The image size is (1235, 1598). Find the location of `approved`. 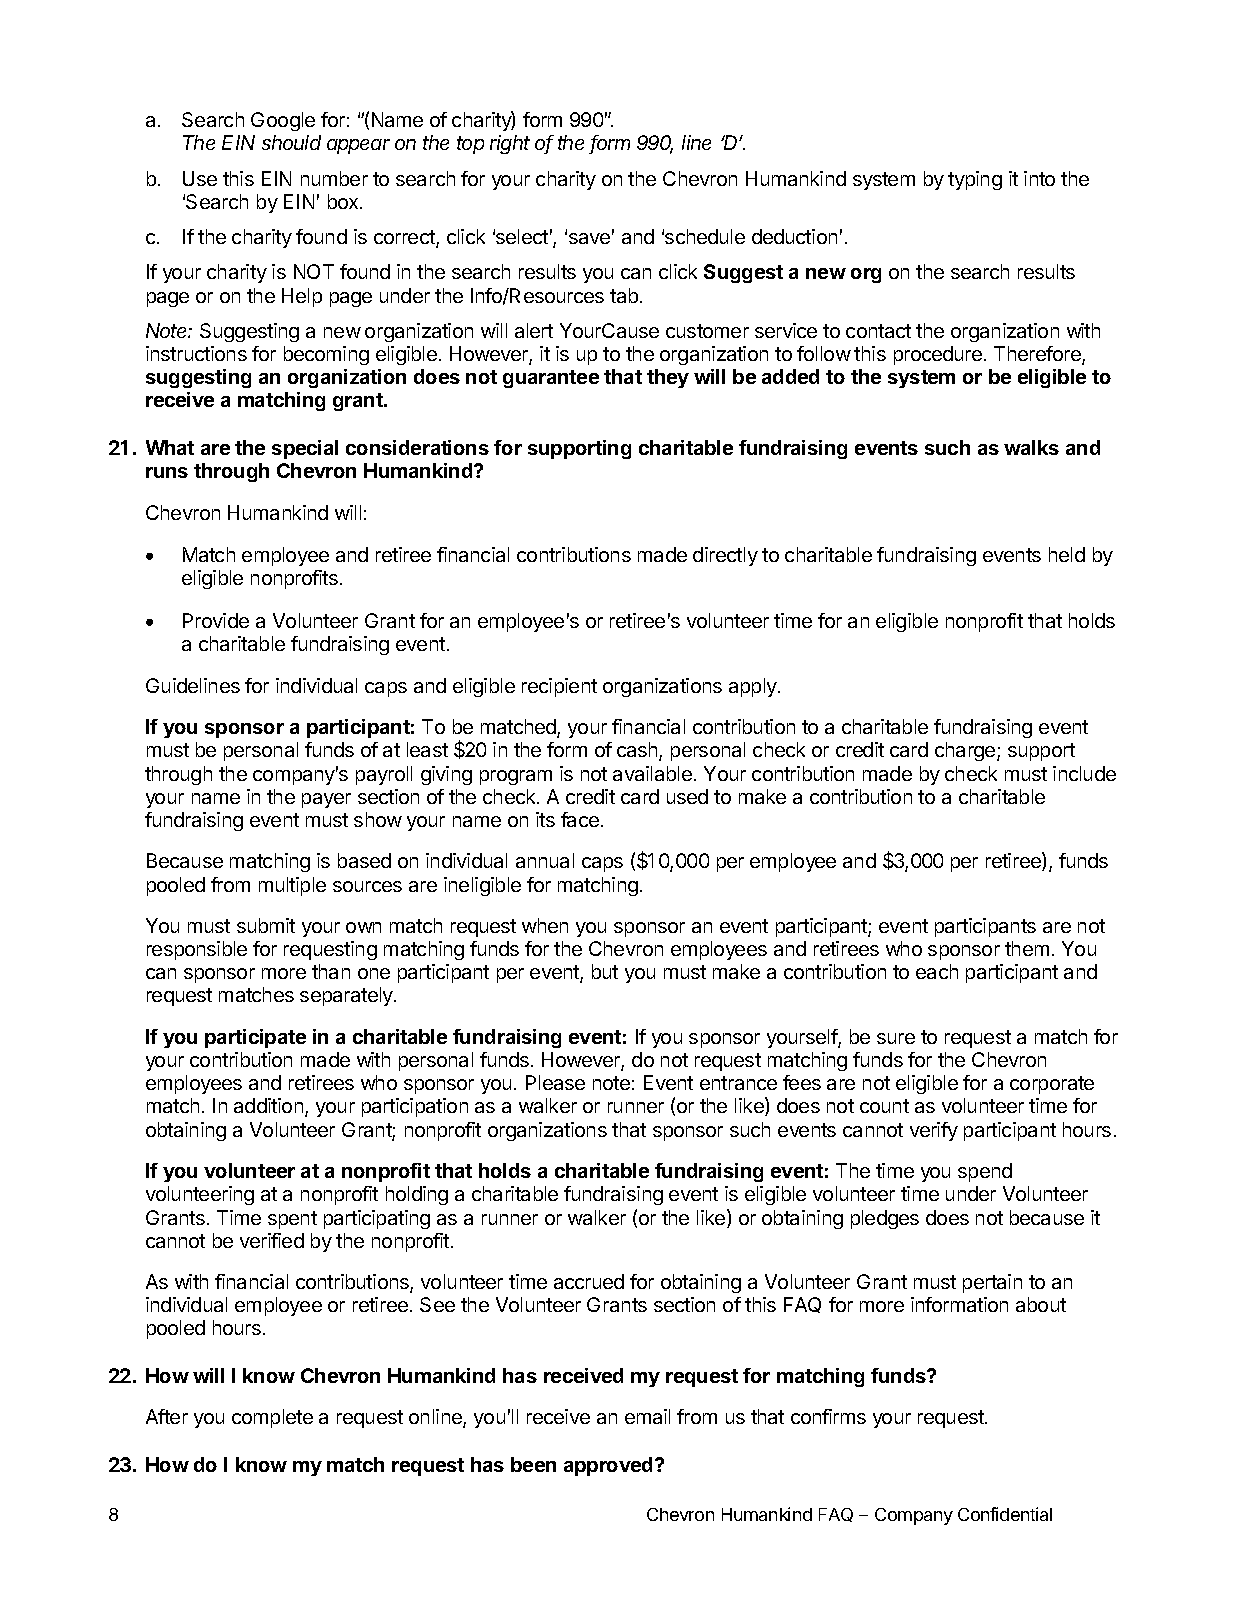

approved is located at coordinates (608, 1466).
